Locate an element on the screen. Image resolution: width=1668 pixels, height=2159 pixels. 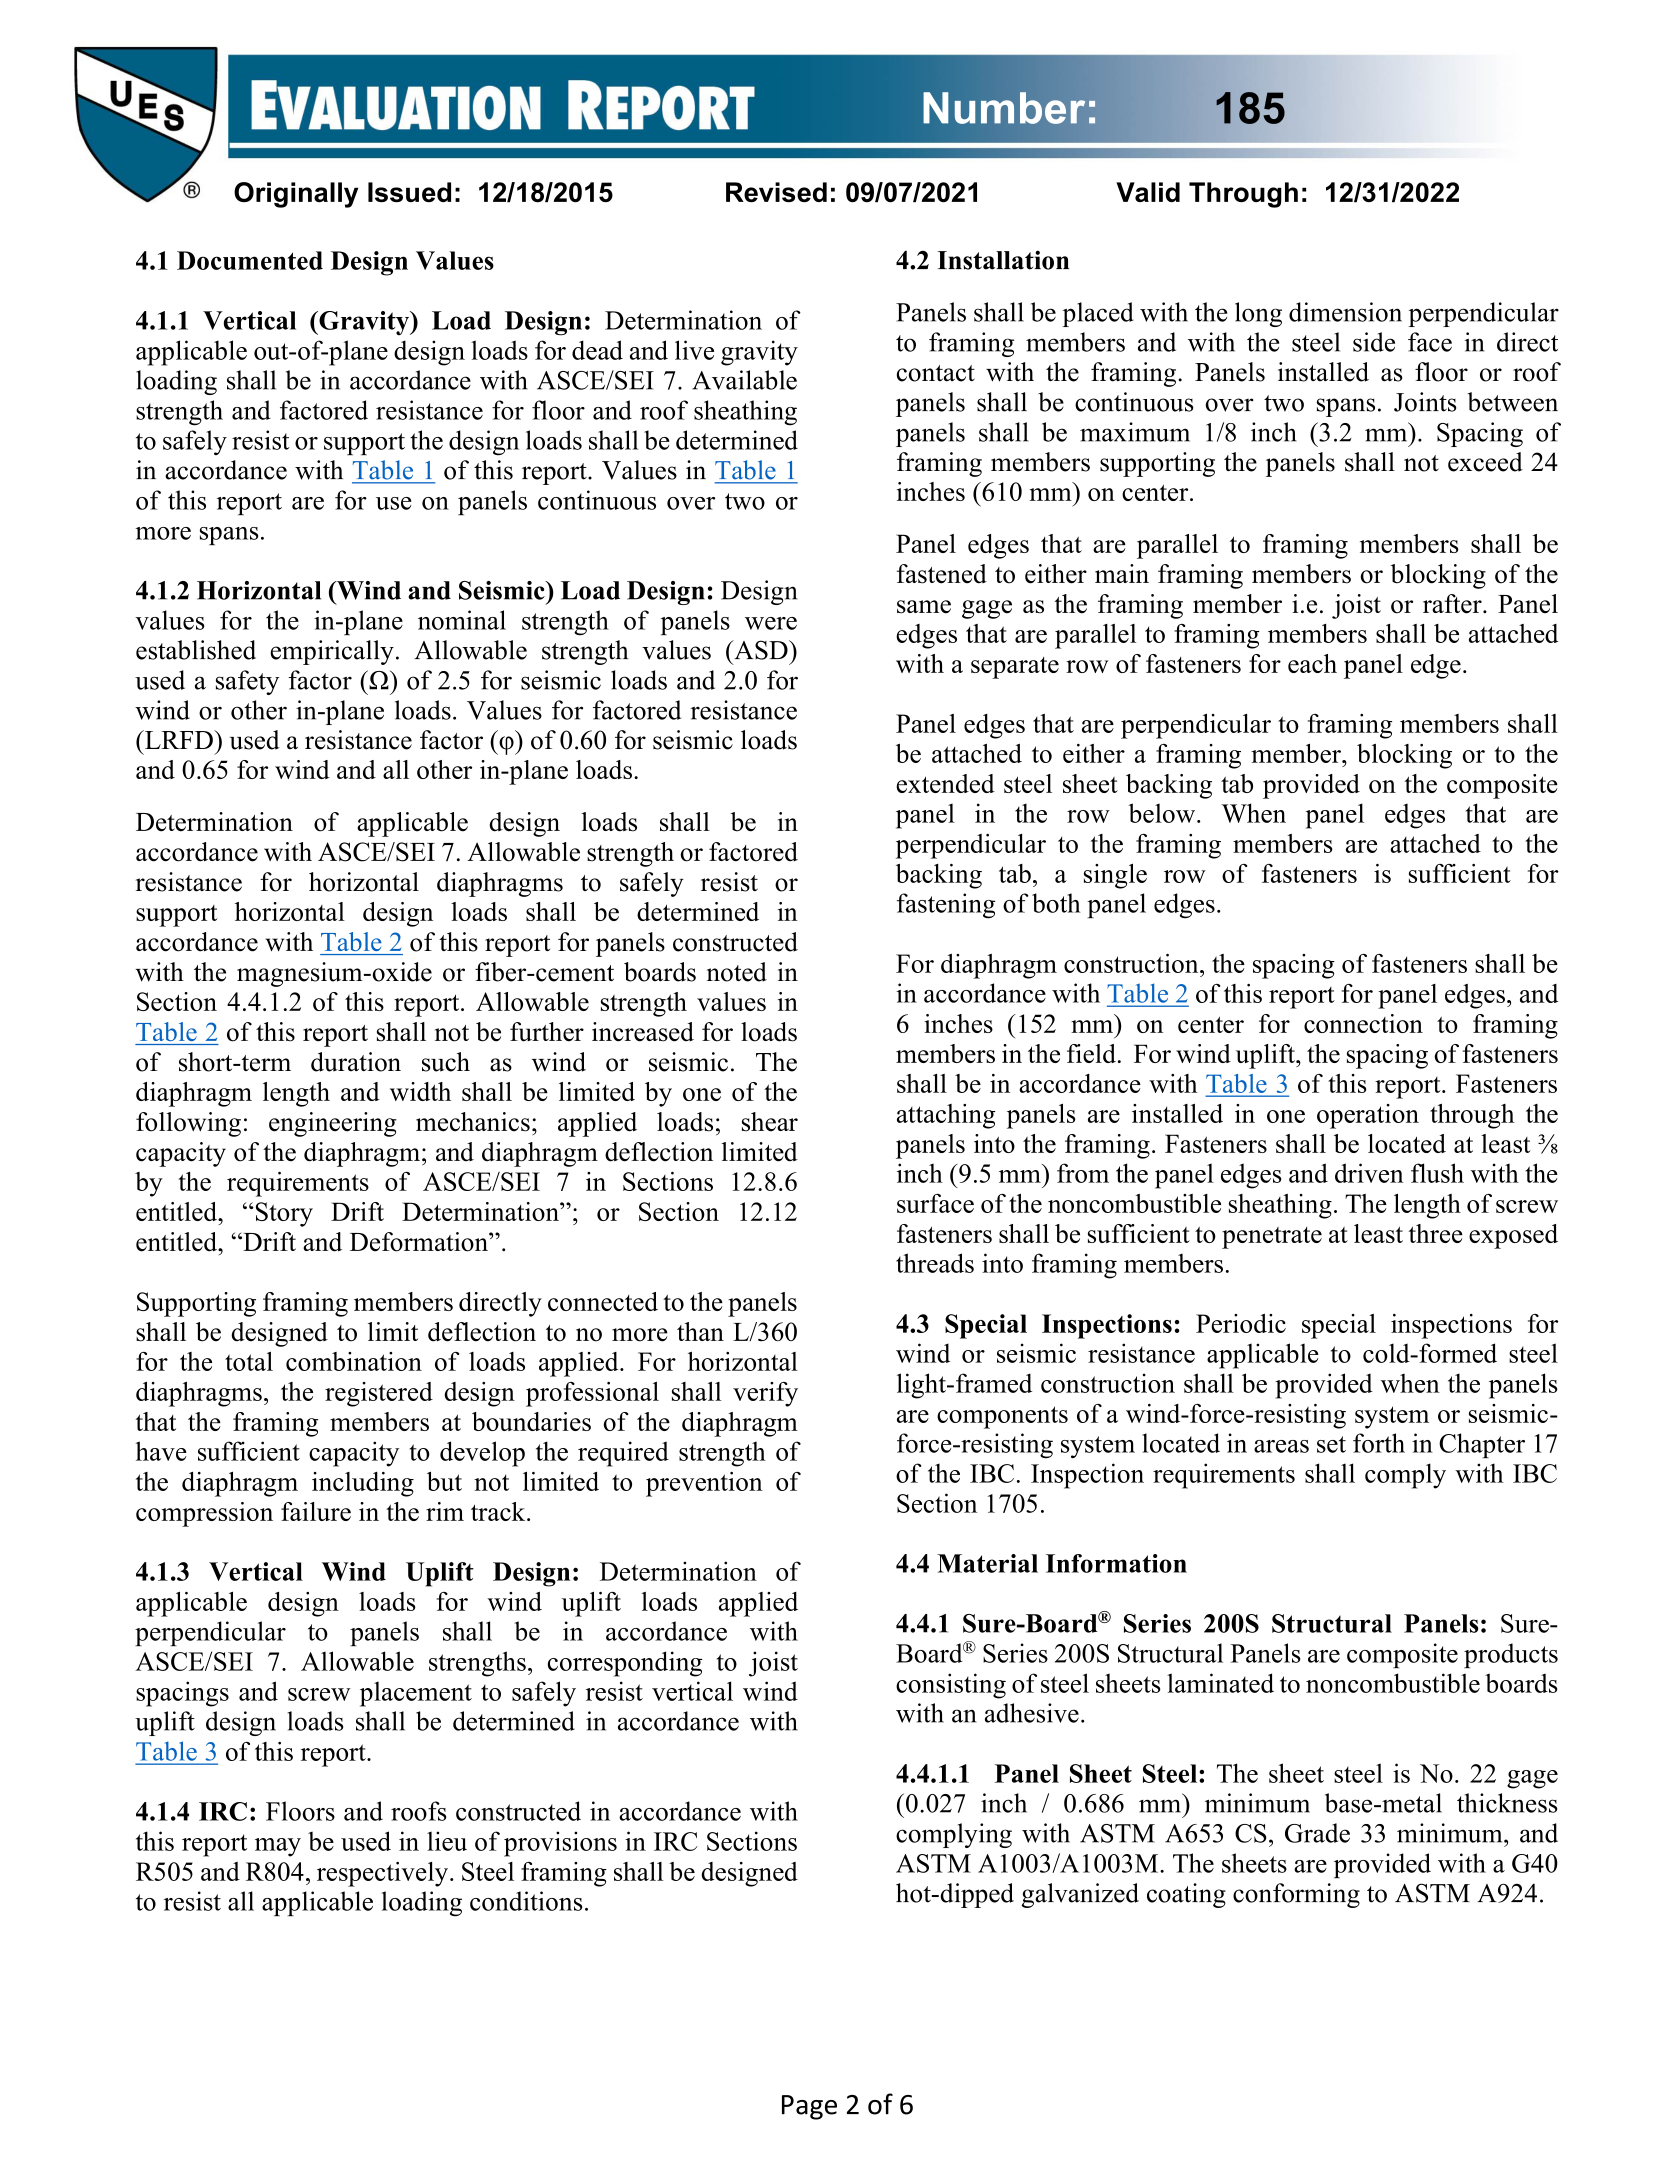
shear is located at coordinates (770, 1122).
